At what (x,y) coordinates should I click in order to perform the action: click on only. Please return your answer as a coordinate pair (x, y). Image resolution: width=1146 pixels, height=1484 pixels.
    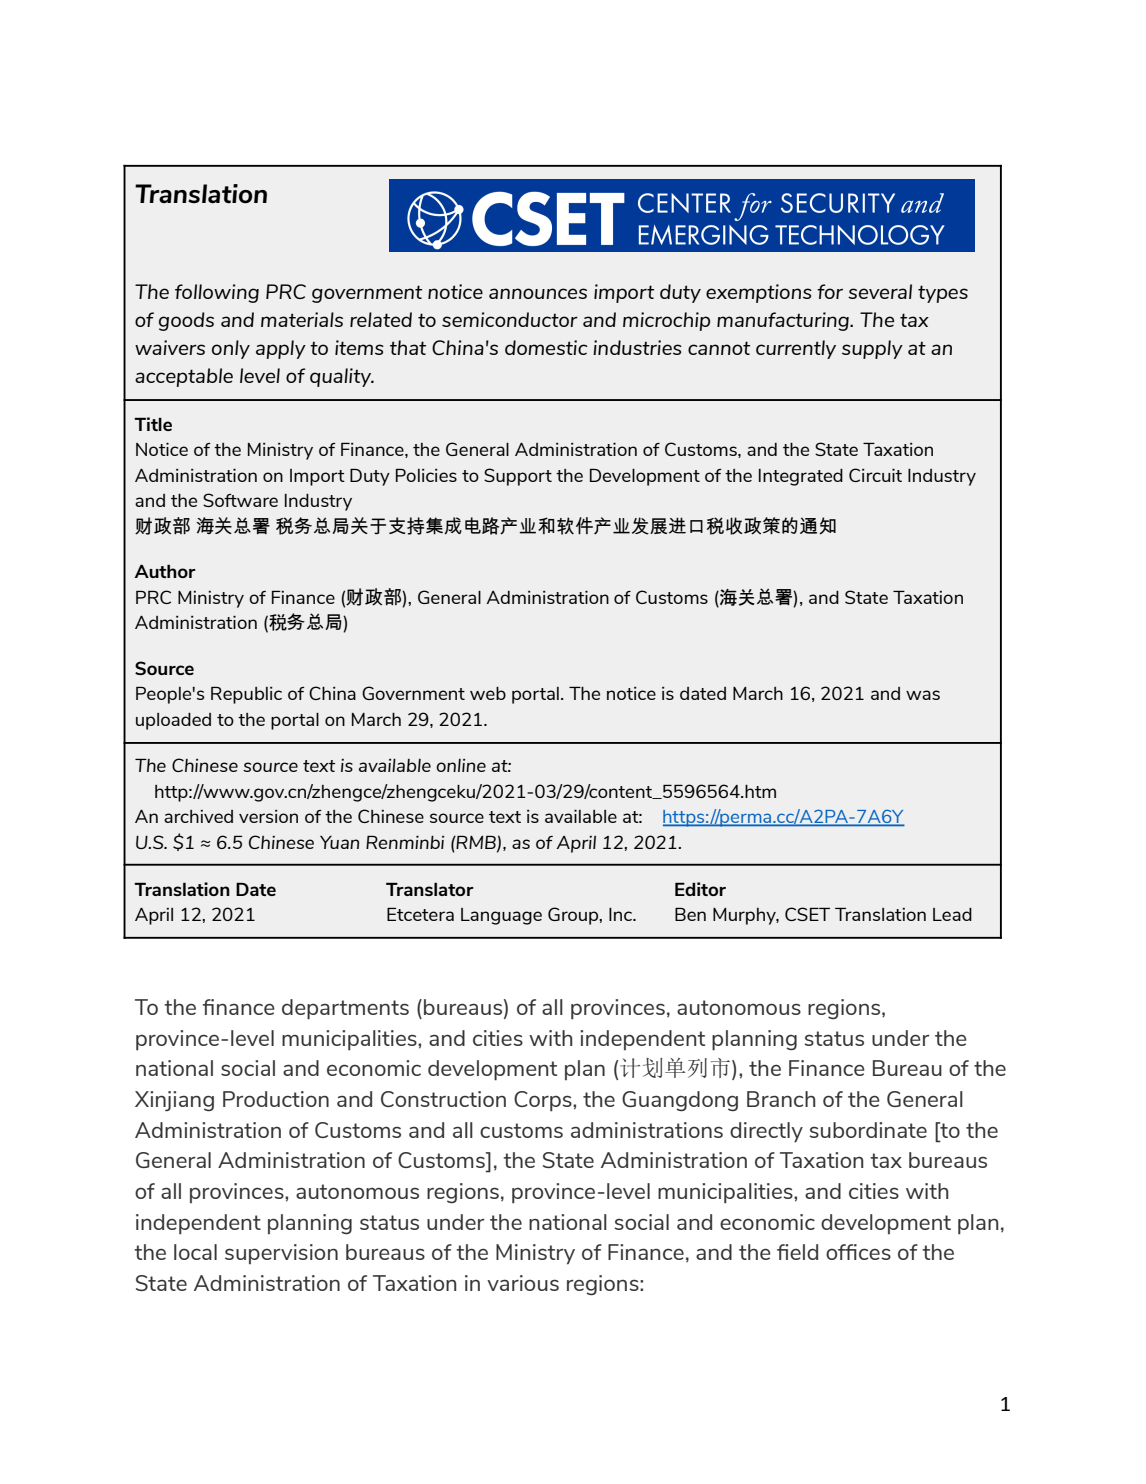
    Looking at the image, I should click on (231, 349).
